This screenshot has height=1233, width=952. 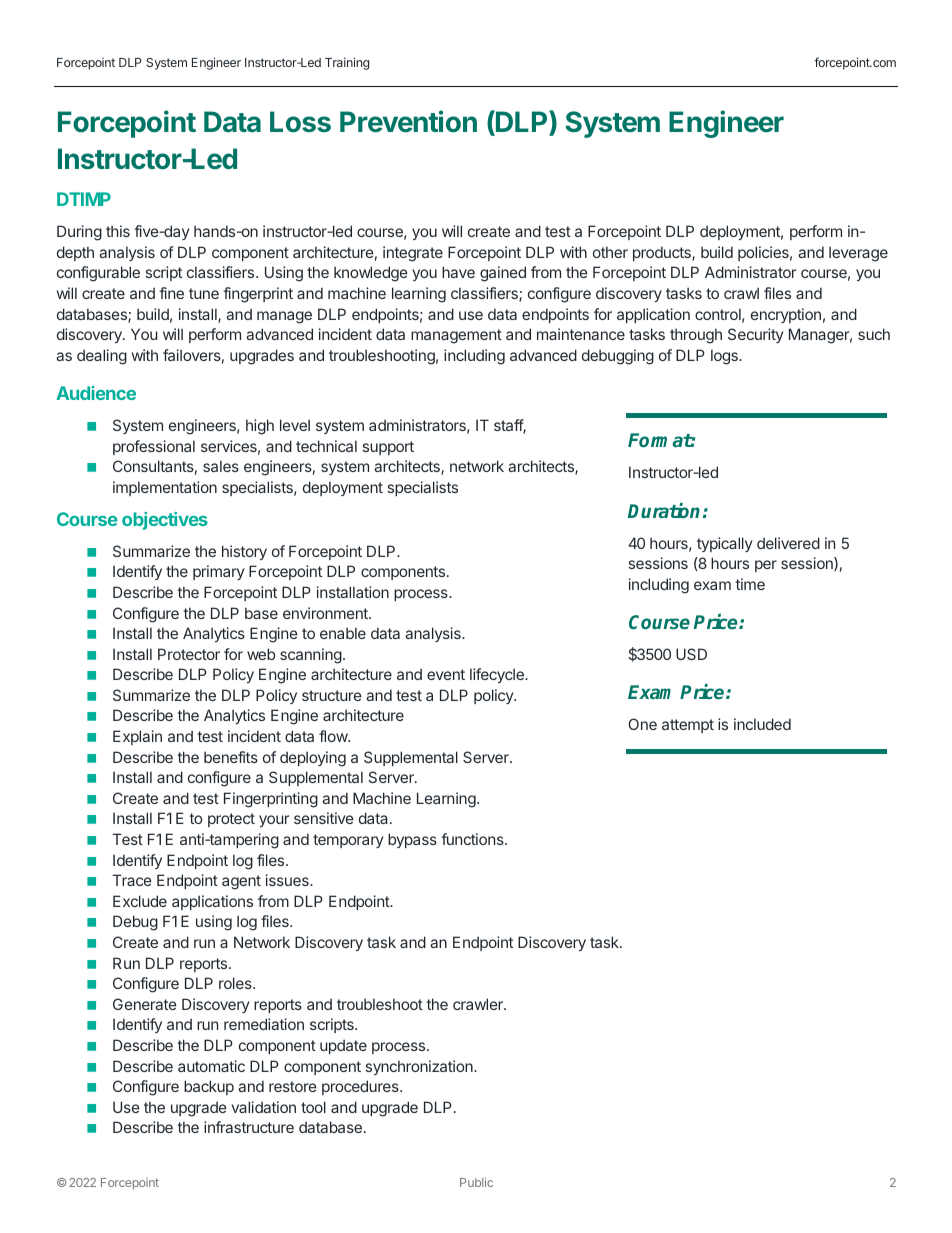 I want to click on Loss, so click(x=300, y=122).
